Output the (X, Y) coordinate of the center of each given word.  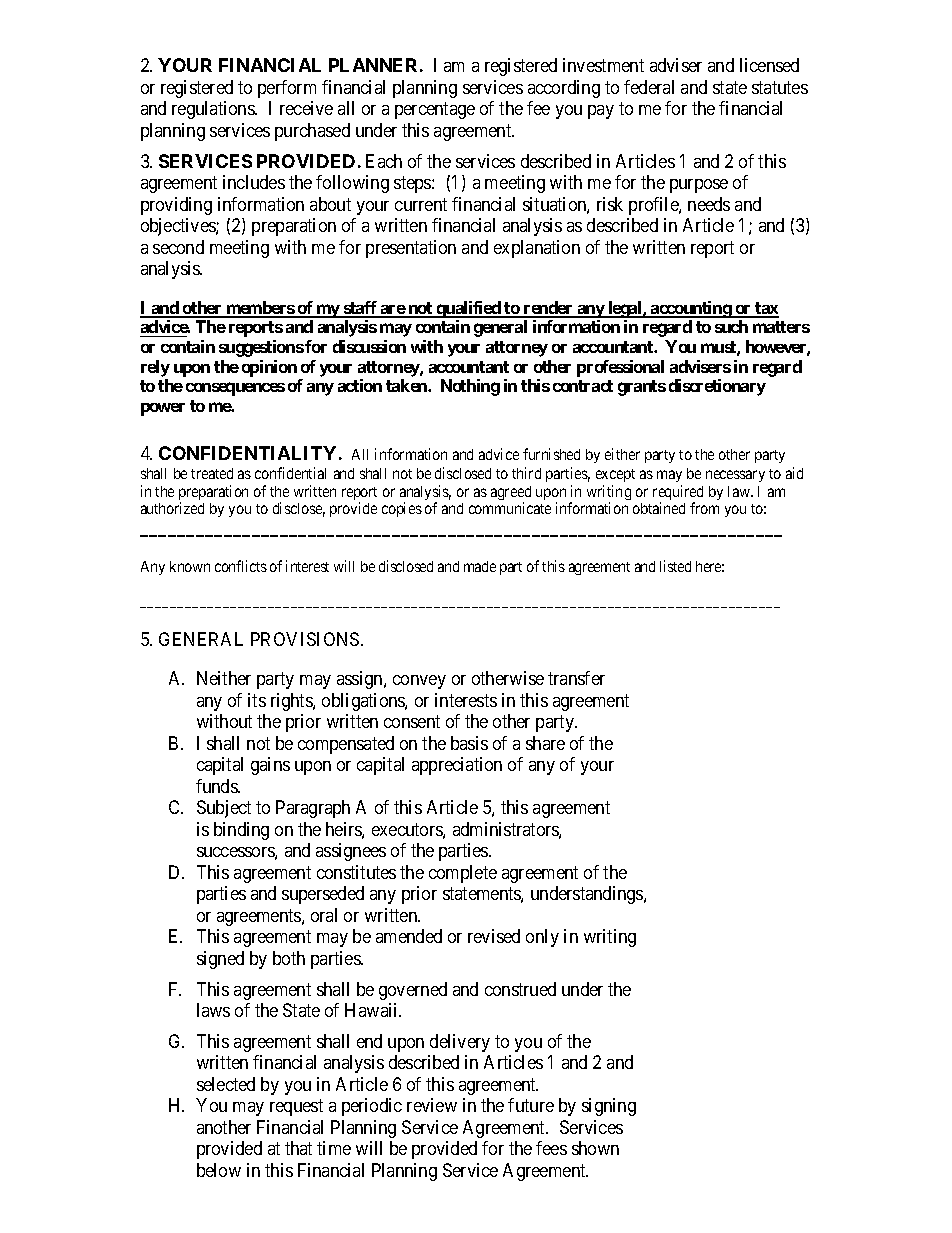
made (480, 566)
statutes (780, 87)
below (219, 1170)
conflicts (241, 566)
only (542, 938)
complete (463, 874)
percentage (435, 111)
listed (675, 566)
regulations (214, 110)
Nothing (470, 387)
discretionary (717, 387)
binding (241, 831)
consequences (235, 389)
